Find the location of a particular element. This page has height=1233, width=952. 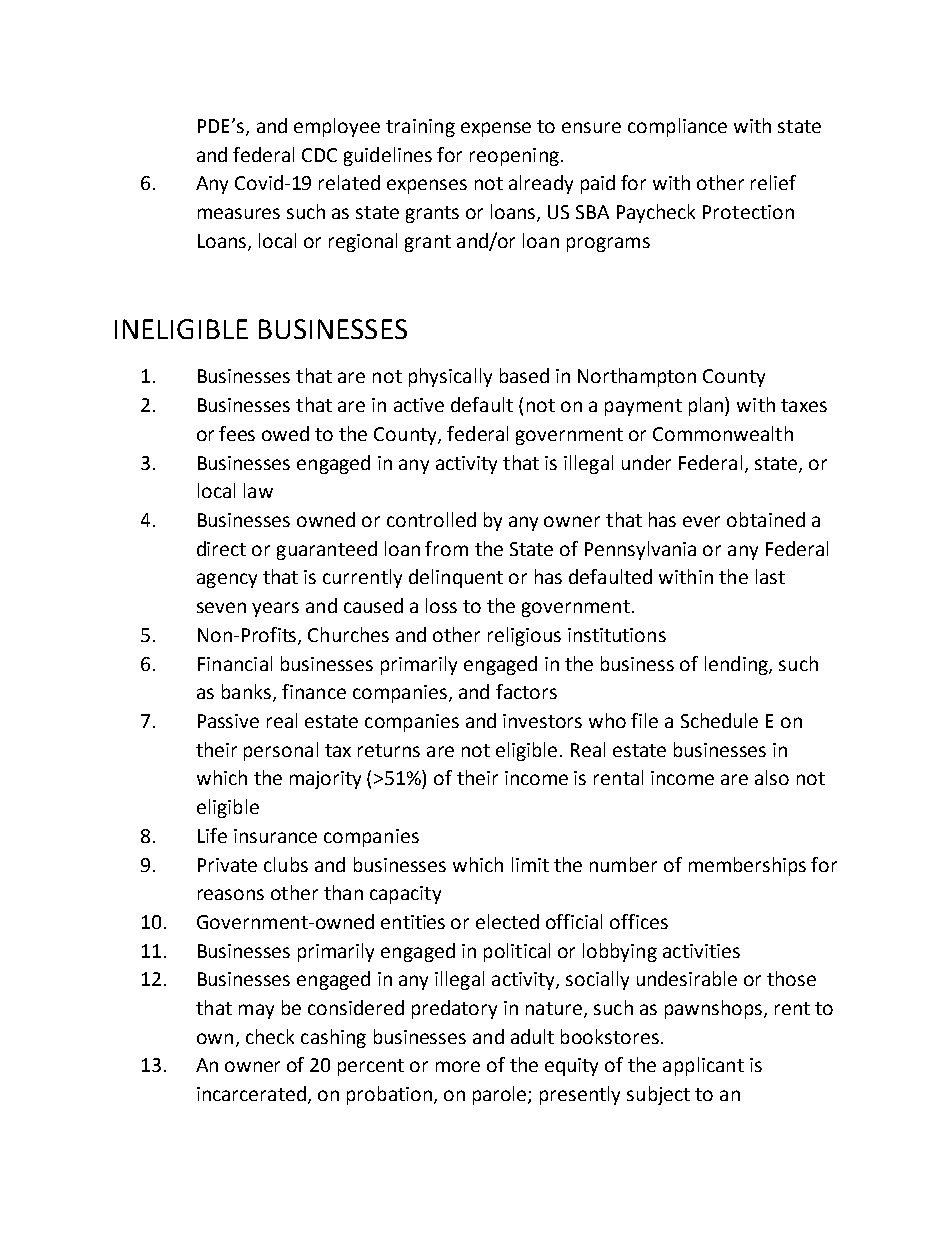

Commonwealth is located at coordinates (723, 433).
